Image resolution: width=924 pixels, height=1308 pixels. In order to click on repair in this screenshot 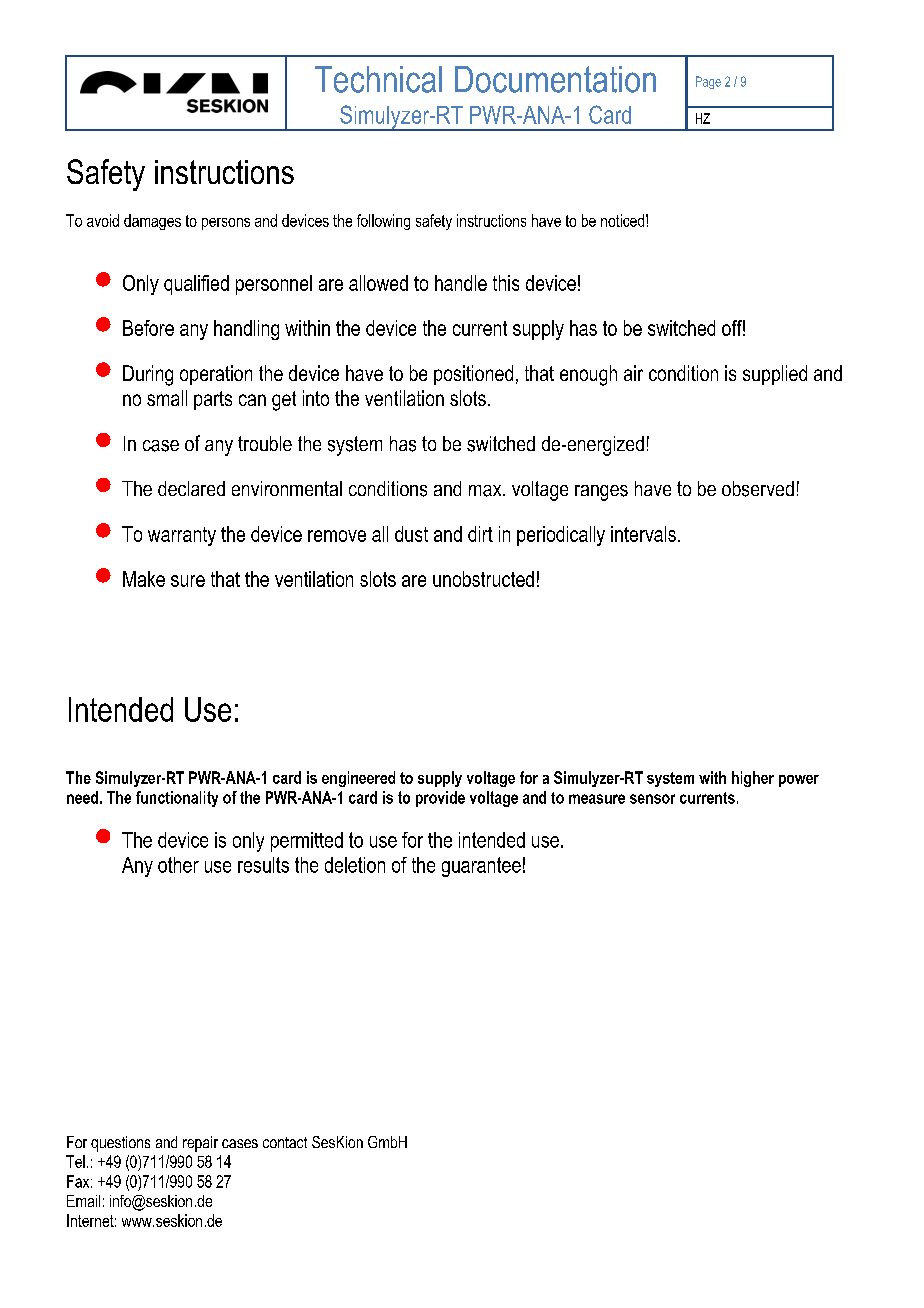, I will do `click(200, 1144)`.
